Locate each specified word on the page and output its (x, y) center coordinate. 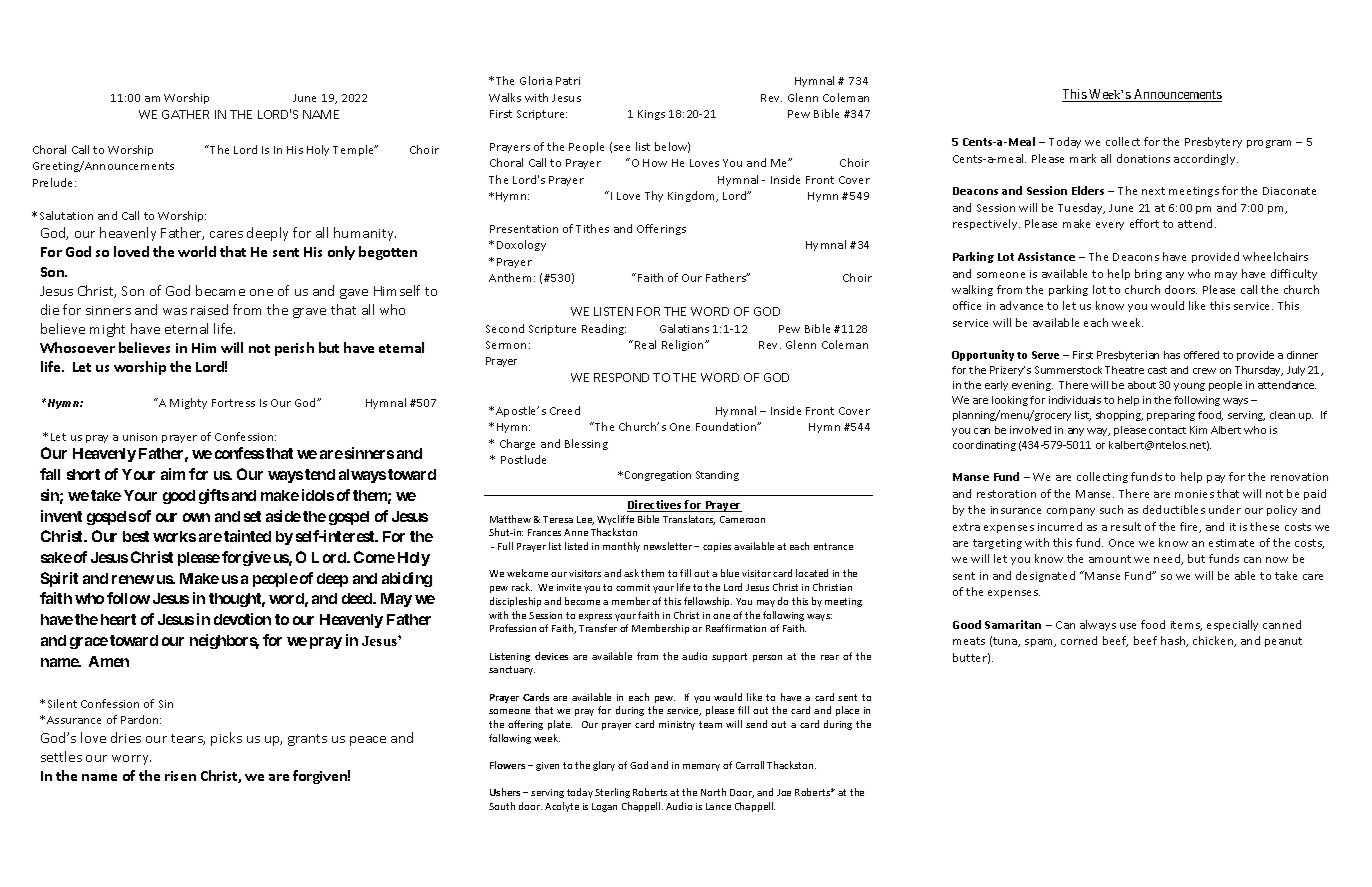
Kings (651, 115)
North (713, 792)
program (1269, 144)
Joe (784, 792)
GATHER (185, 114)
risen (180, 776)
